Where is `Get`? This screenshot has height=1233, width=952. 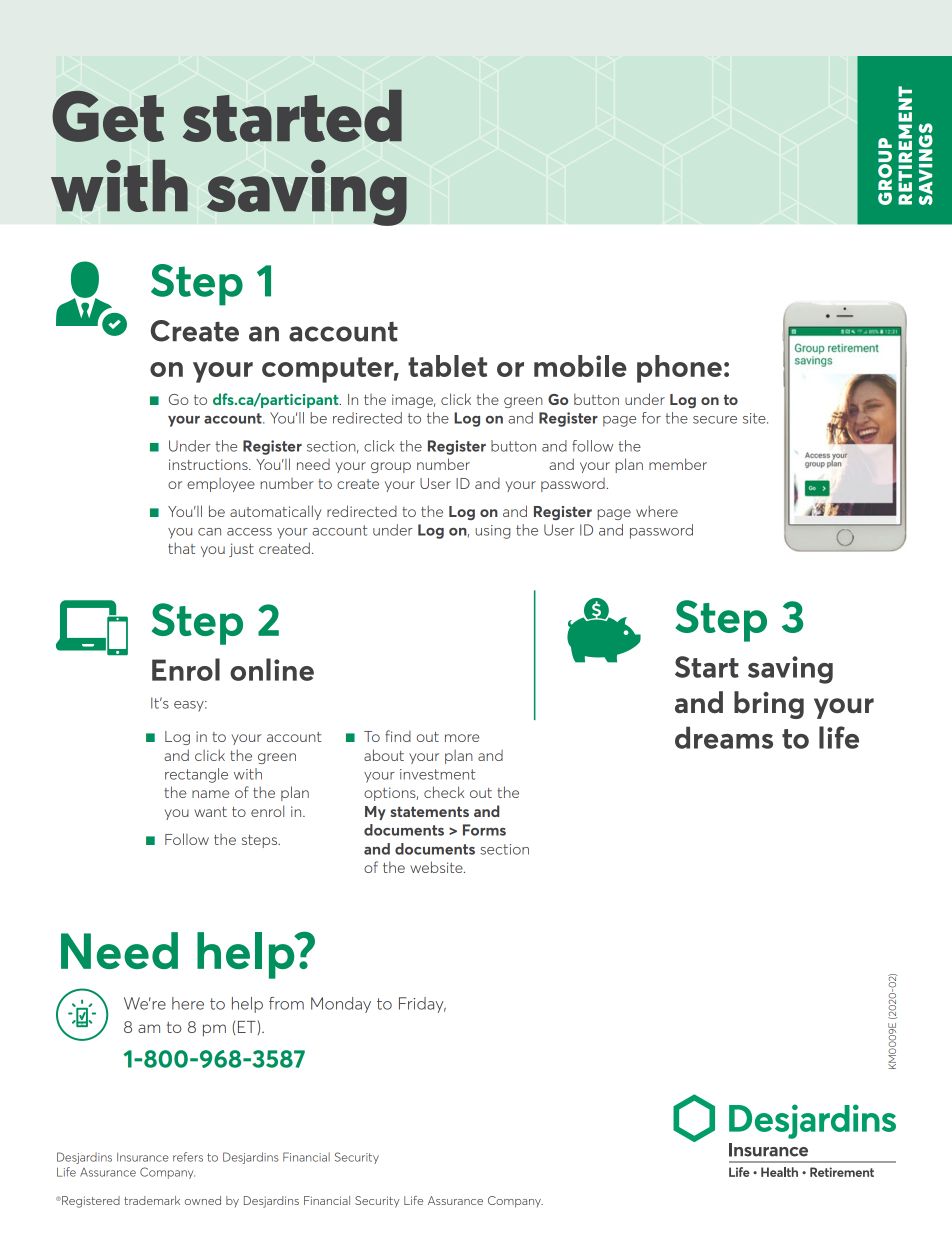
Get is located at coordinates (108, 116).
